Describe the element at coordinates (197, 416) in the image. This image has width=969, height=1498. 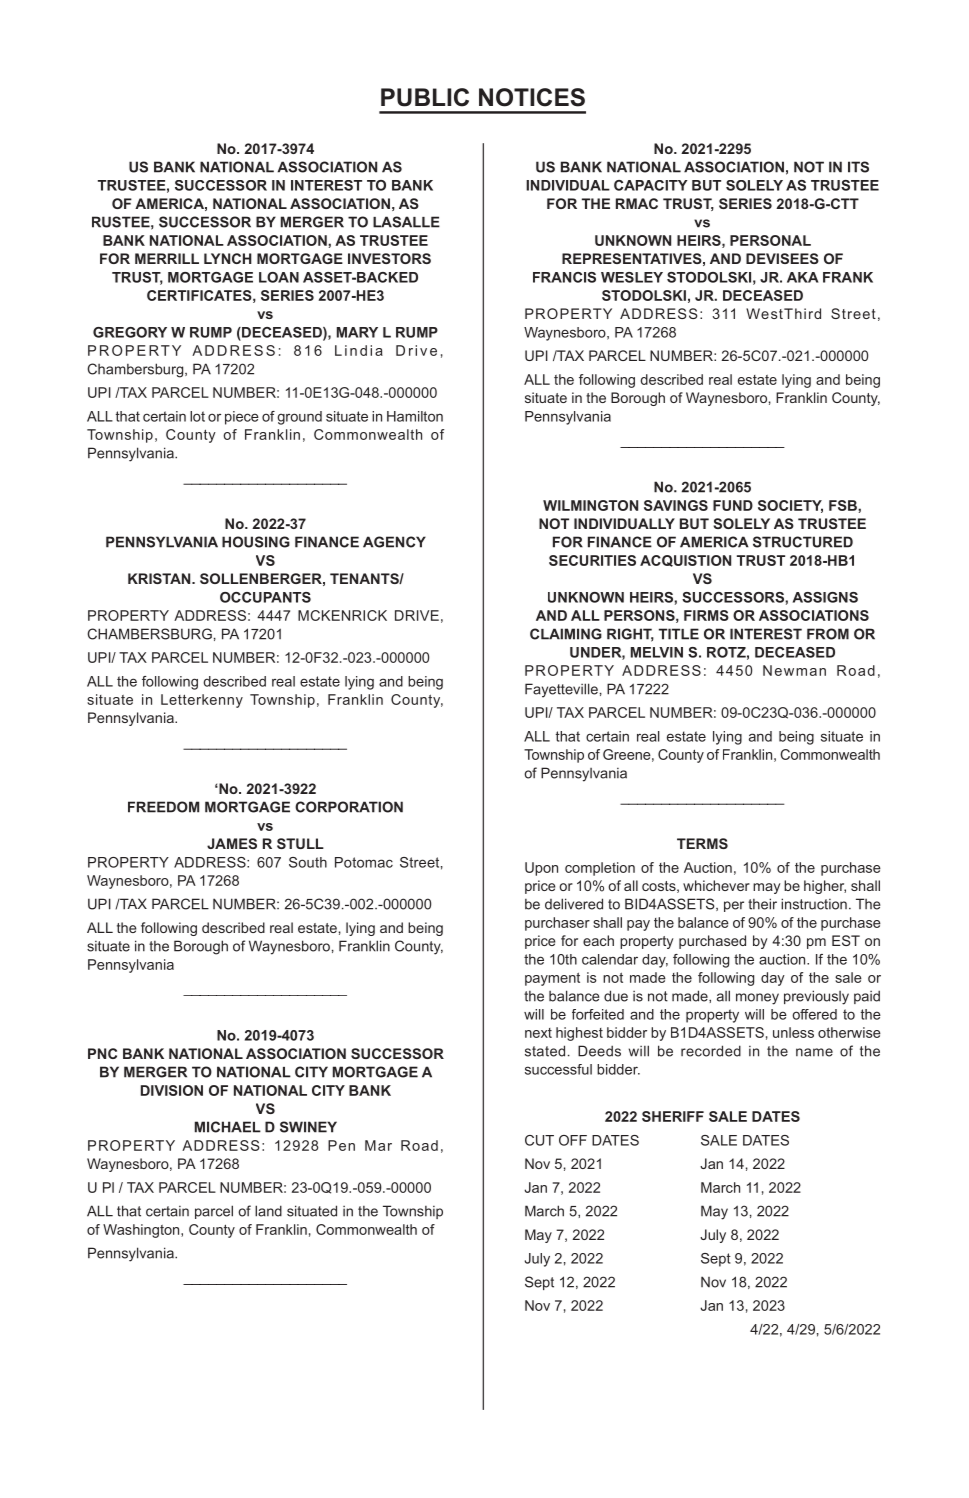
I see `lot` at that location.
